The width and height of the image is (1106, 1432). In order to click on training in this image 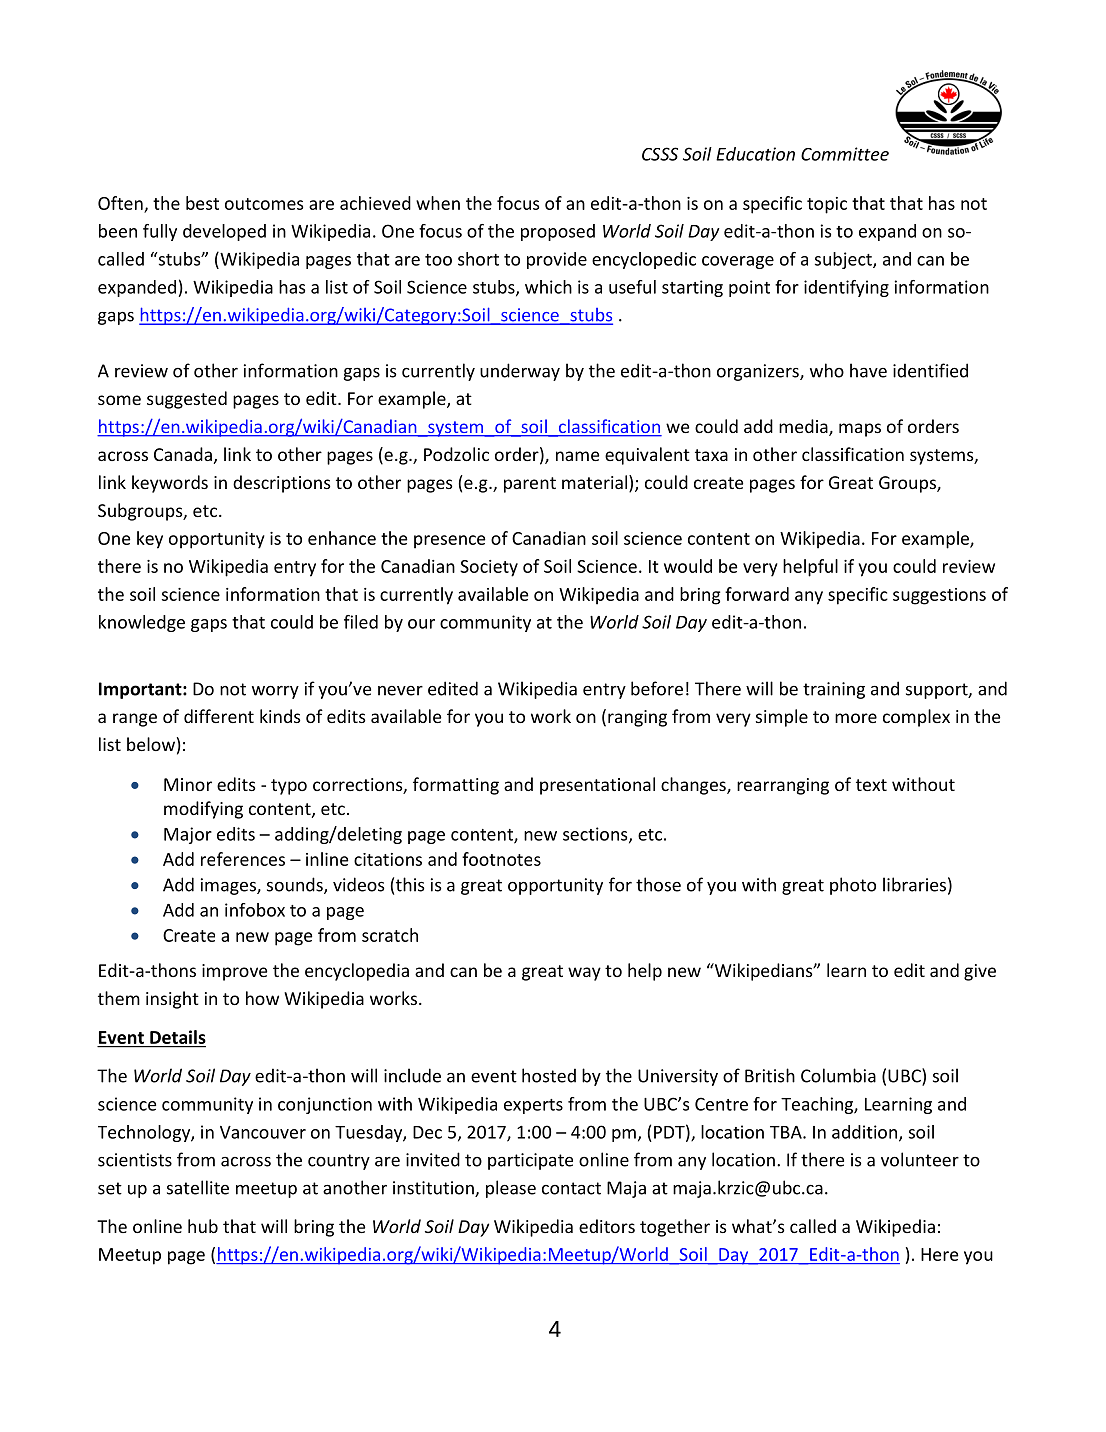, I will do `click(834, 690)`.
